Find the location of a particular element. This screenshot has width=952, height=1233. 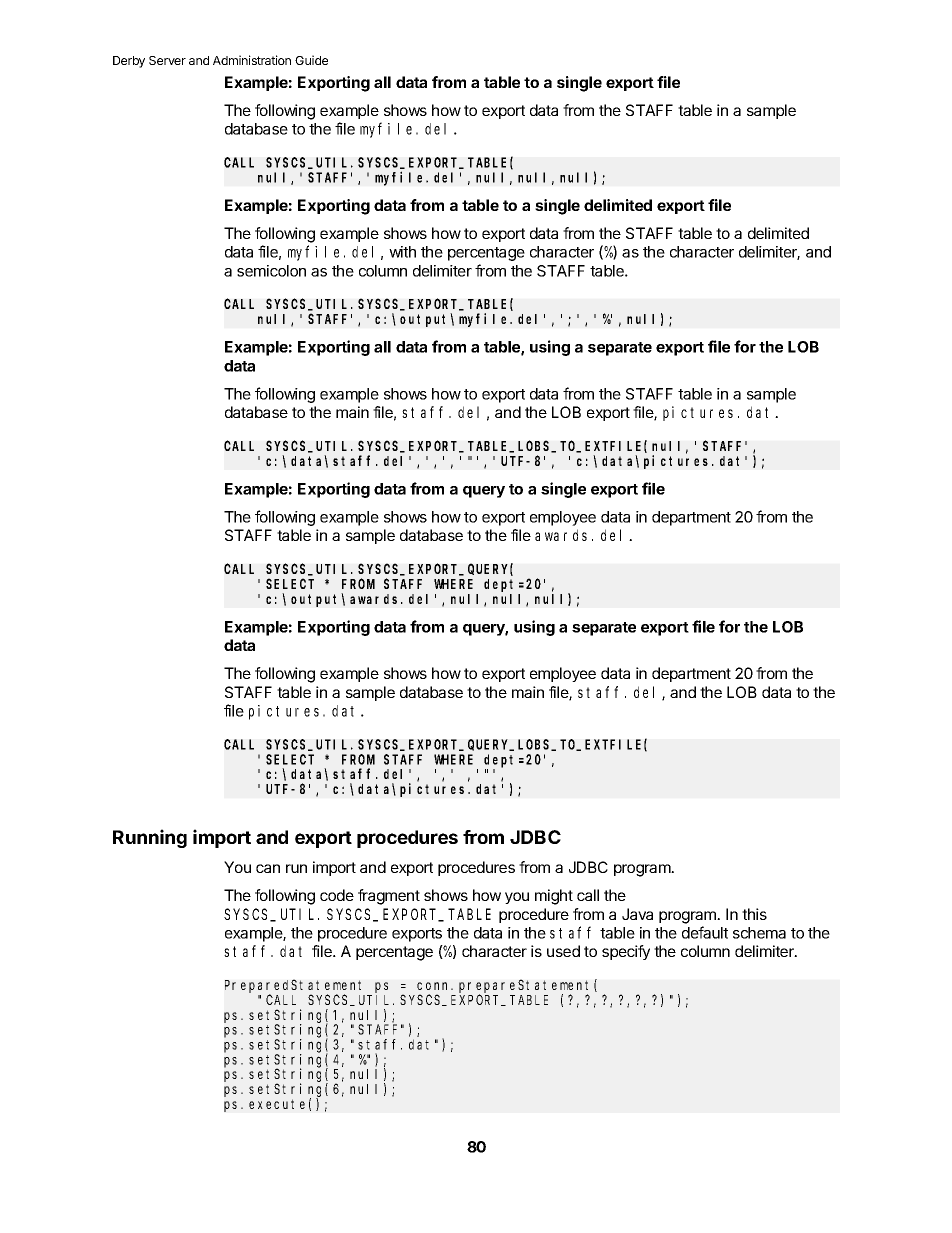

might is located at coordinates (554, 897).
